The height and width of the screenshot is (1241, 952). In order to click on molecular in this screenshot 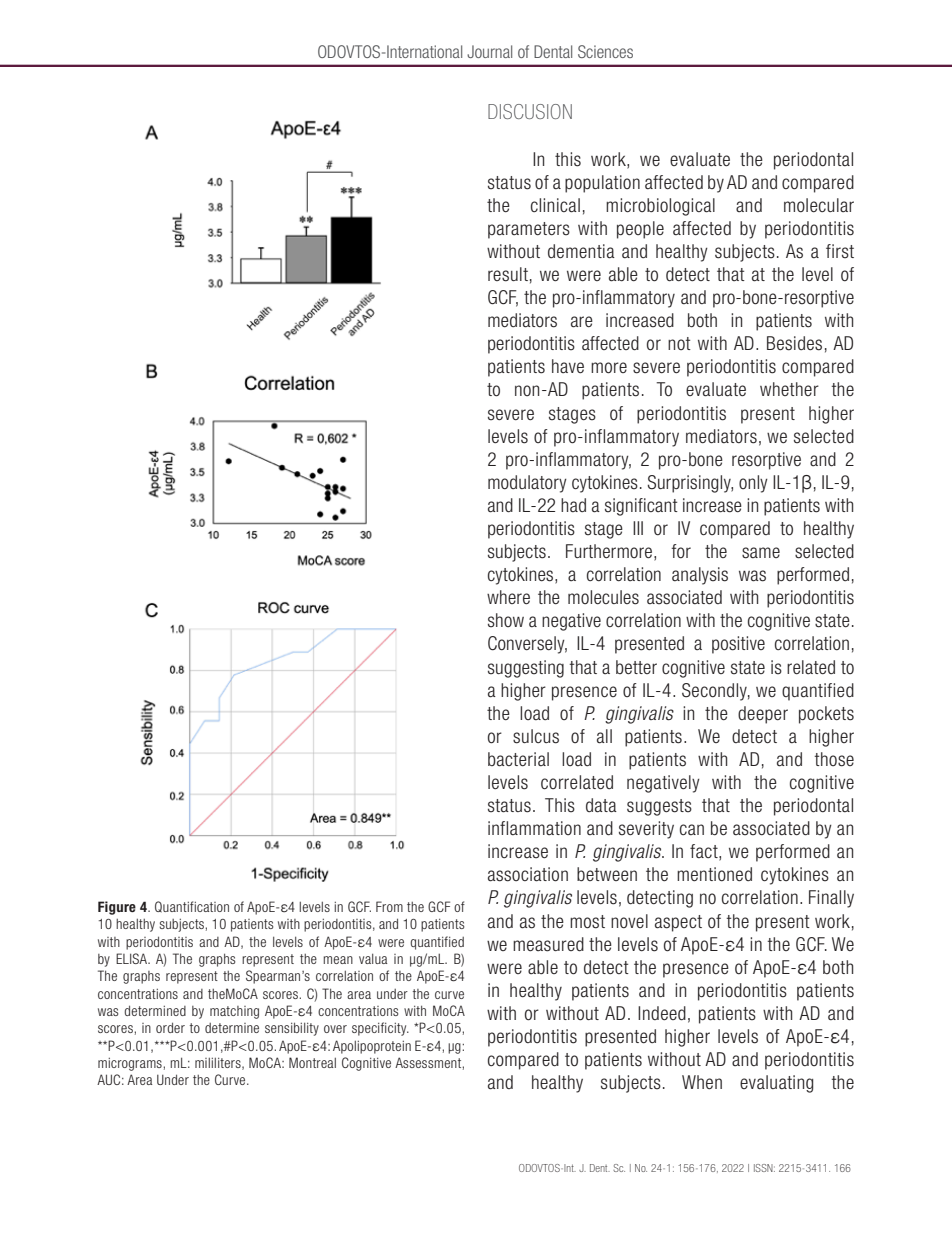, I will do `click(819, 205)`.
